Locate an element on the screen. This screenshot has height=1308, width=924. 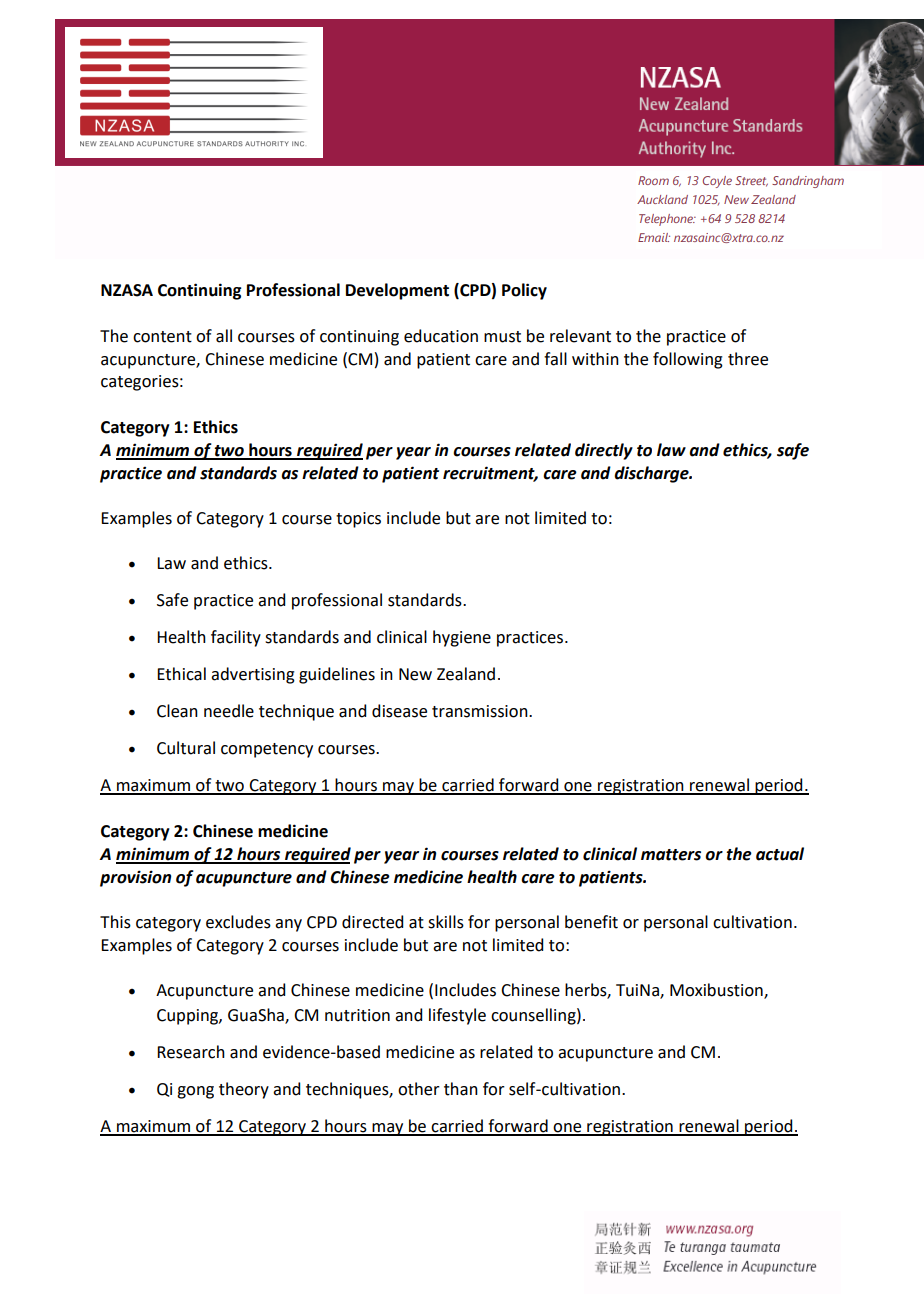
hygiene is located at coordinates (462, 638).
